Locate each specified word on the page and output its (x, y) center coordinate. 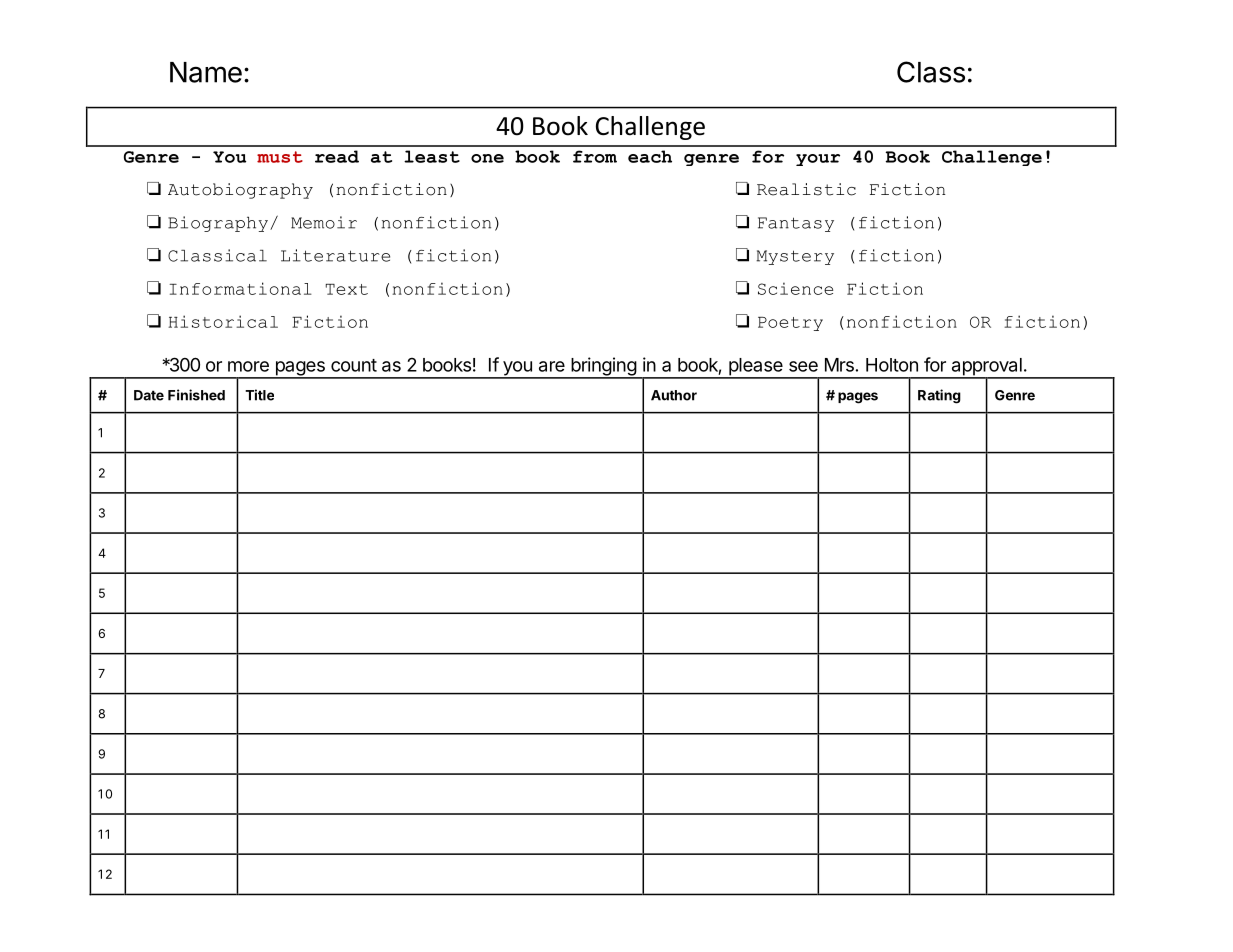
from (595, 156)
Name (206, 72)
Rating (939, 396)
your (818, 160)
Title (259, 395)
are (552, 366)
